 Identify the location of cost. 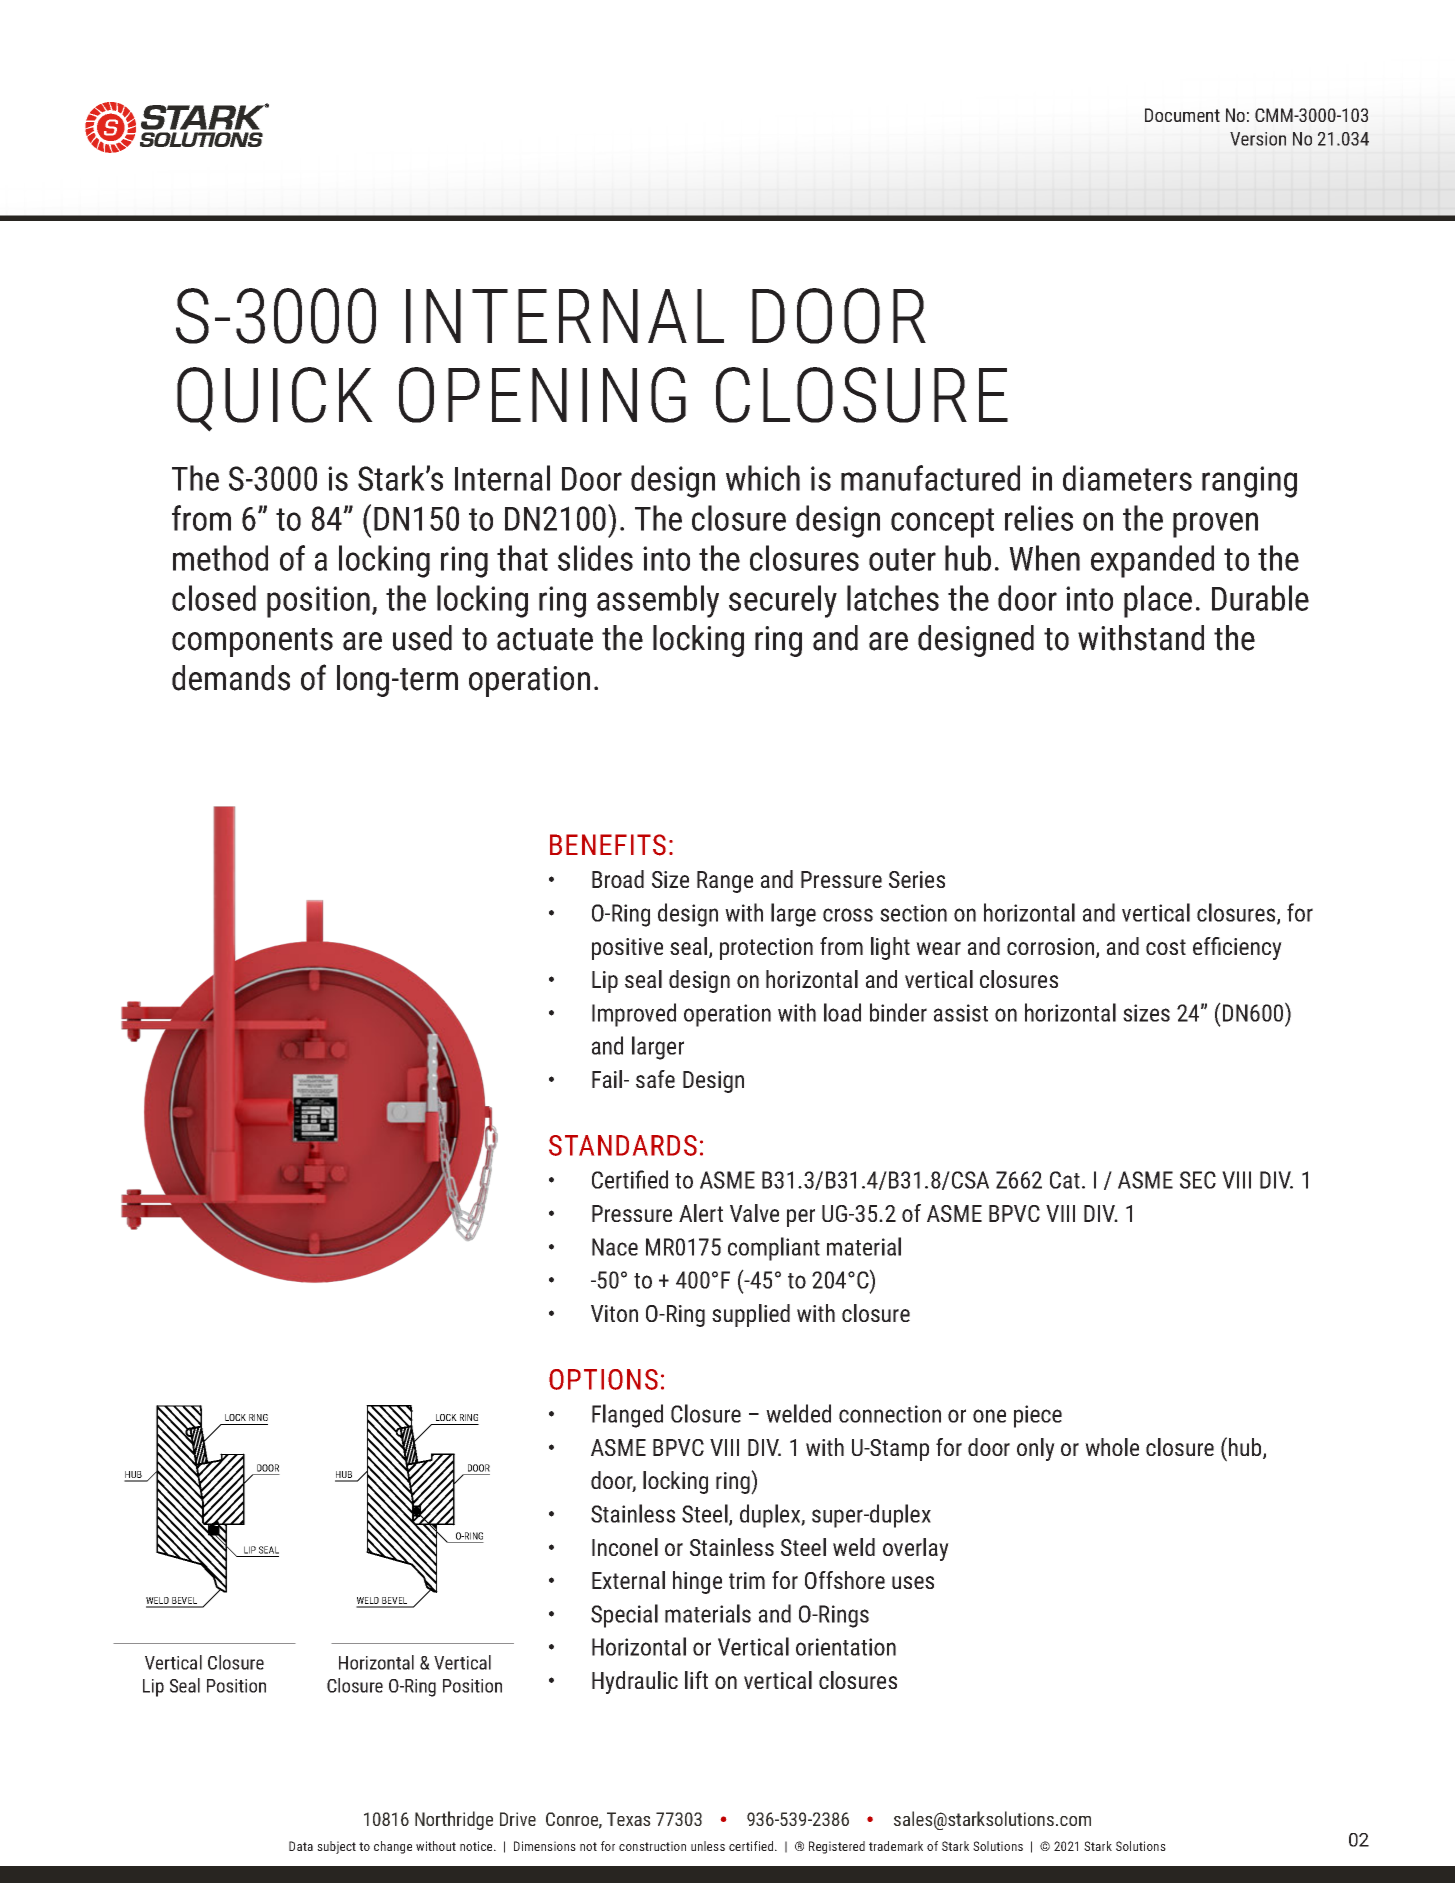
(1166, 947).
